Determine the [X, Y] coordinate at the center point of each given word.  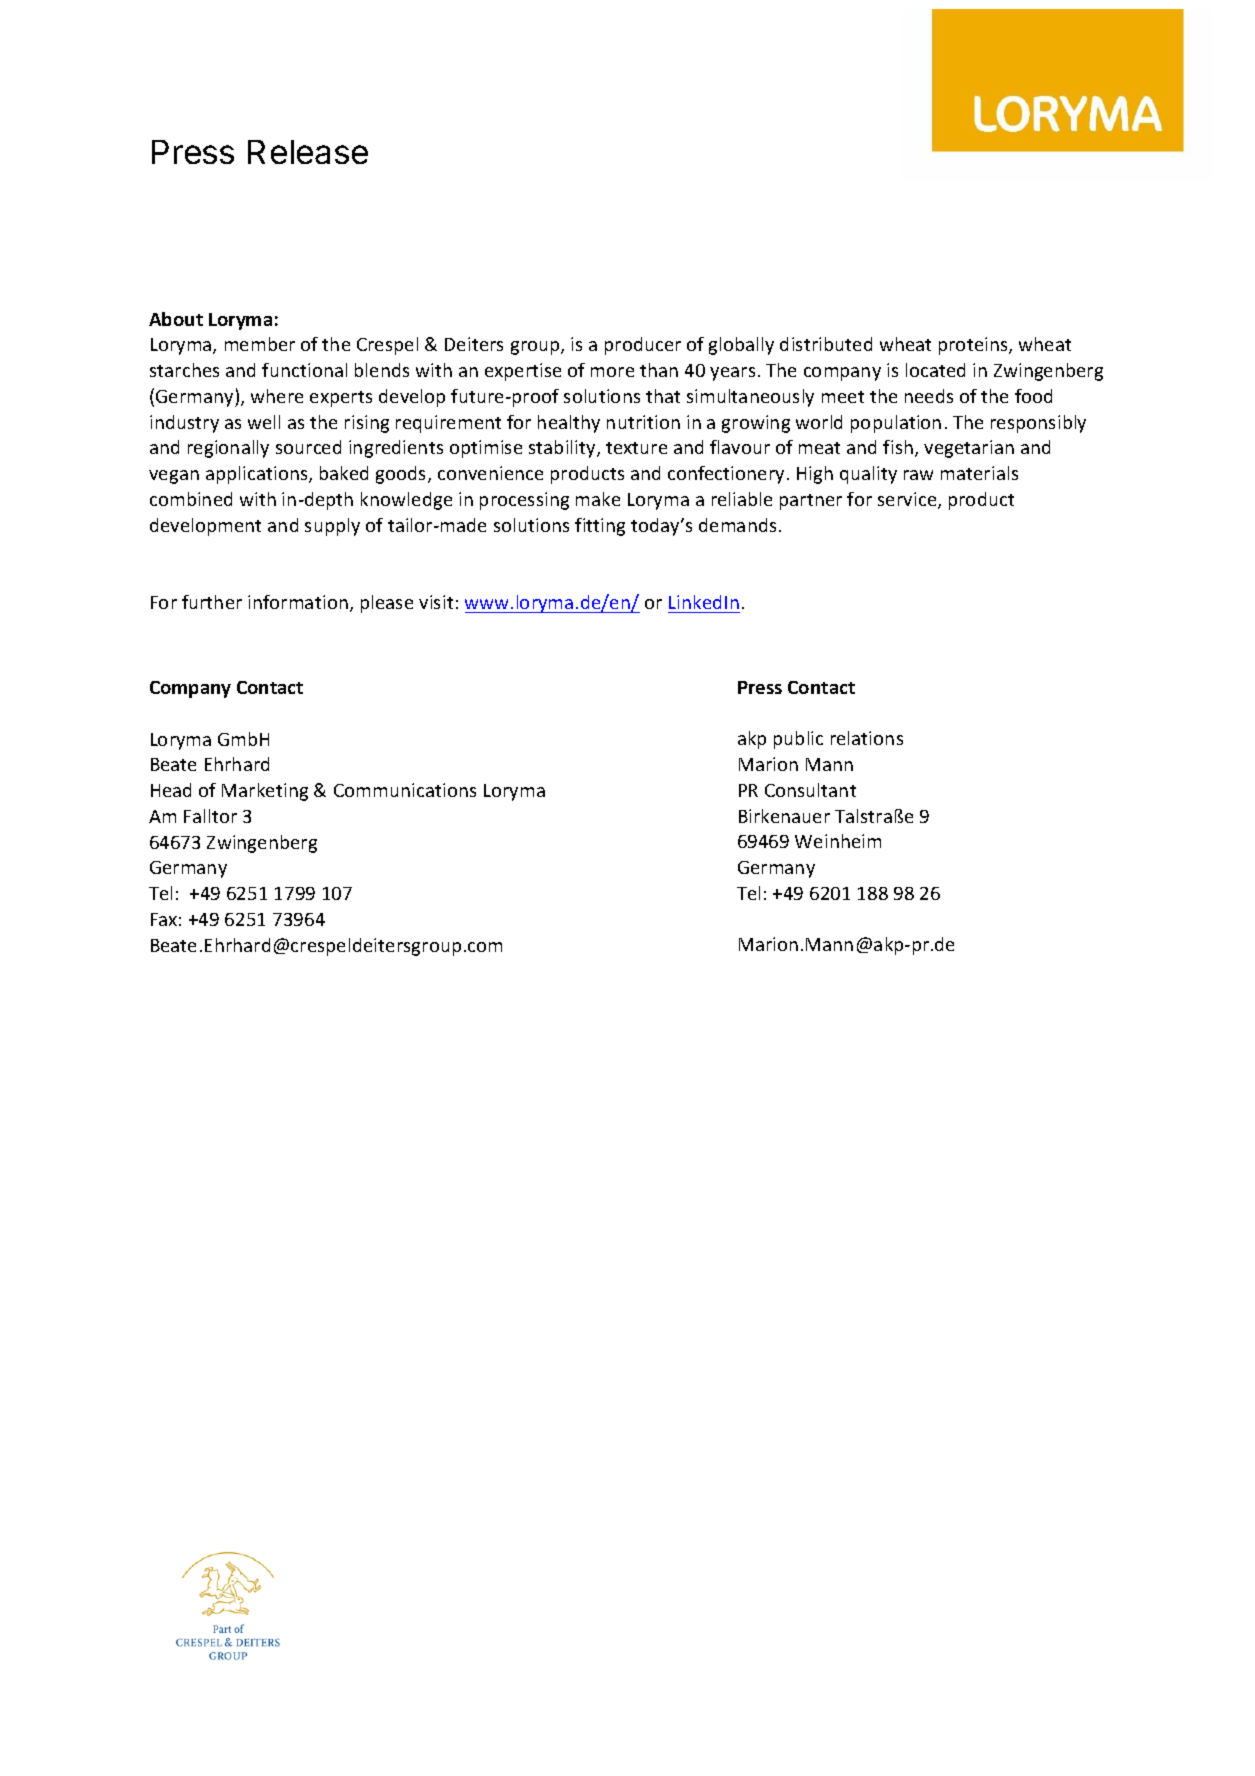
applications [258, 475]
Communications [405, 790]
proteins [974, 346]
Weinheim [838, 841]
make [598, 499]
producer [643, 346]
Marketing [265, 792]
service [908, 500]
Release [308, 152]
